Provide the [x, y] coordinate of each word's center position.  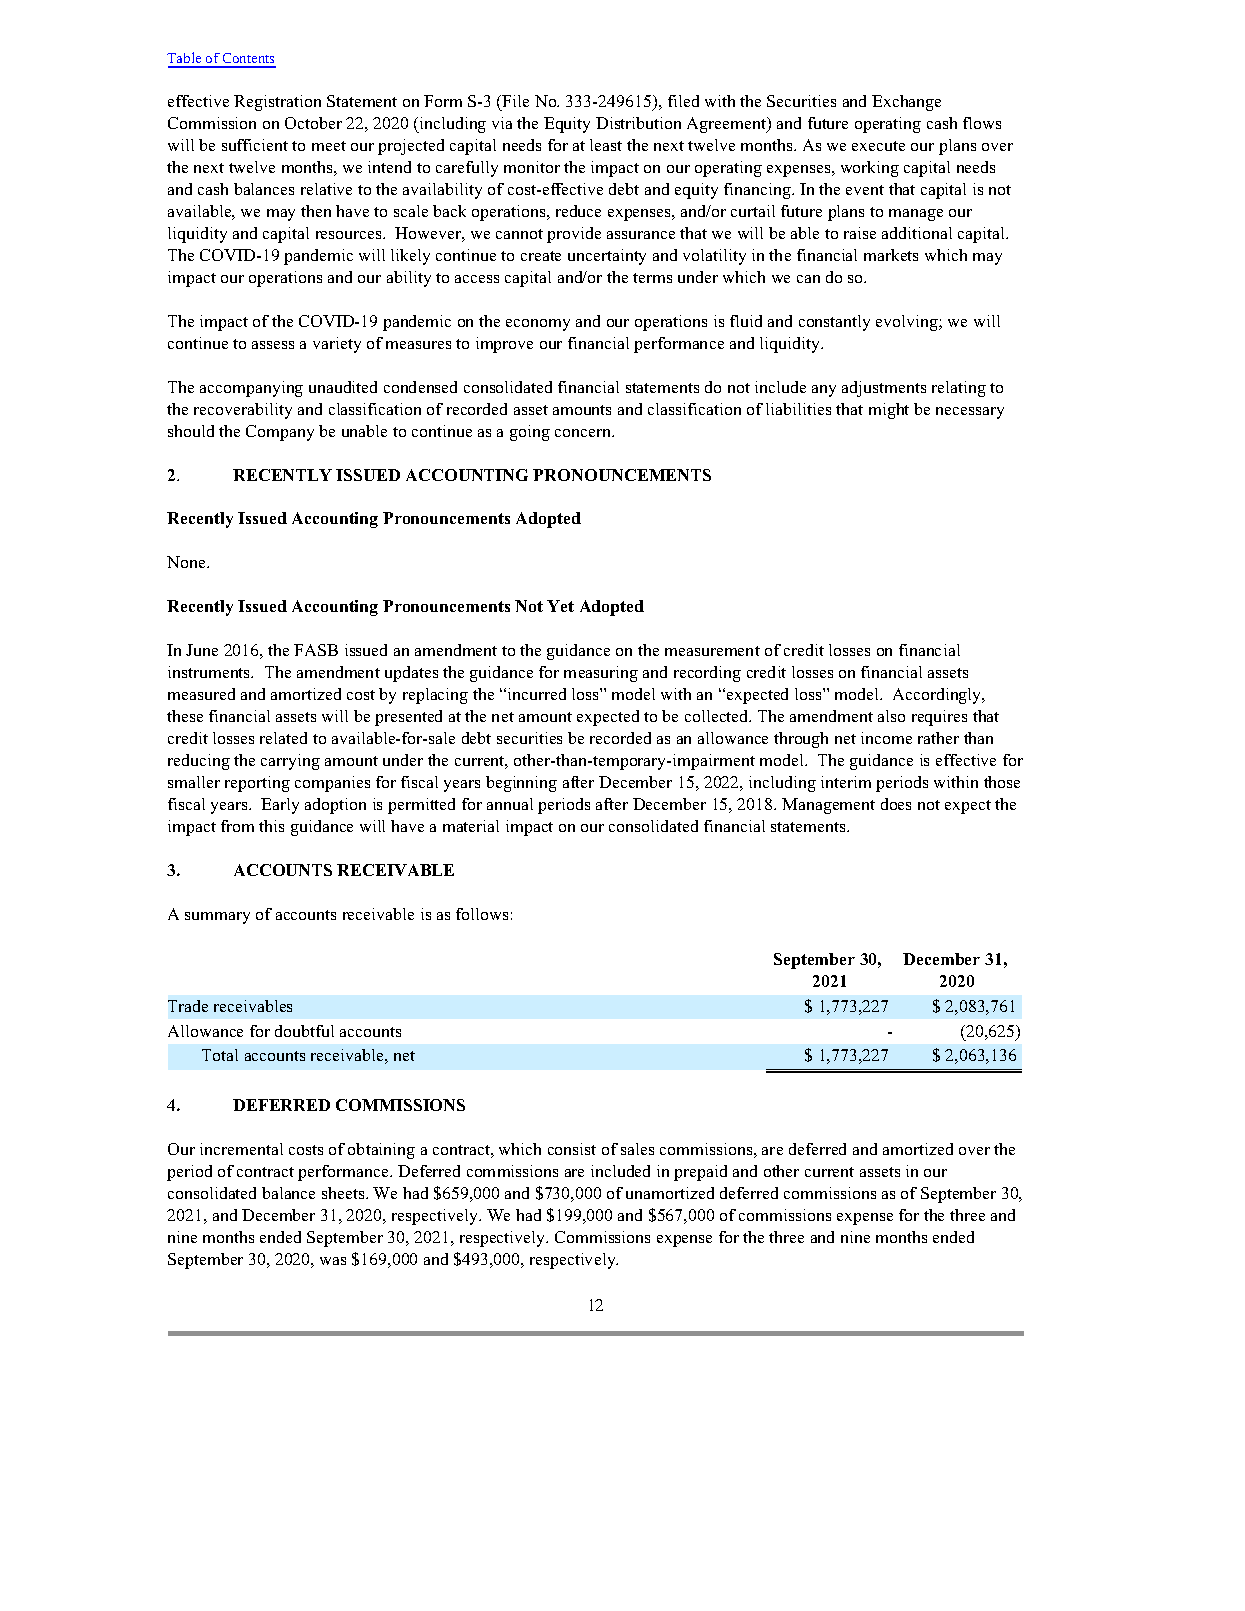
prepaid [700, 1173]
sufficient [255, 145]
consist [572, 1149]
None [187, 562]
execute [878, 146]
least [606, 145]
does [896, 804]
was [333, 1261]
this [271, 826]
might [889, 411]
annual [510, 804]
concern [584, 433]
